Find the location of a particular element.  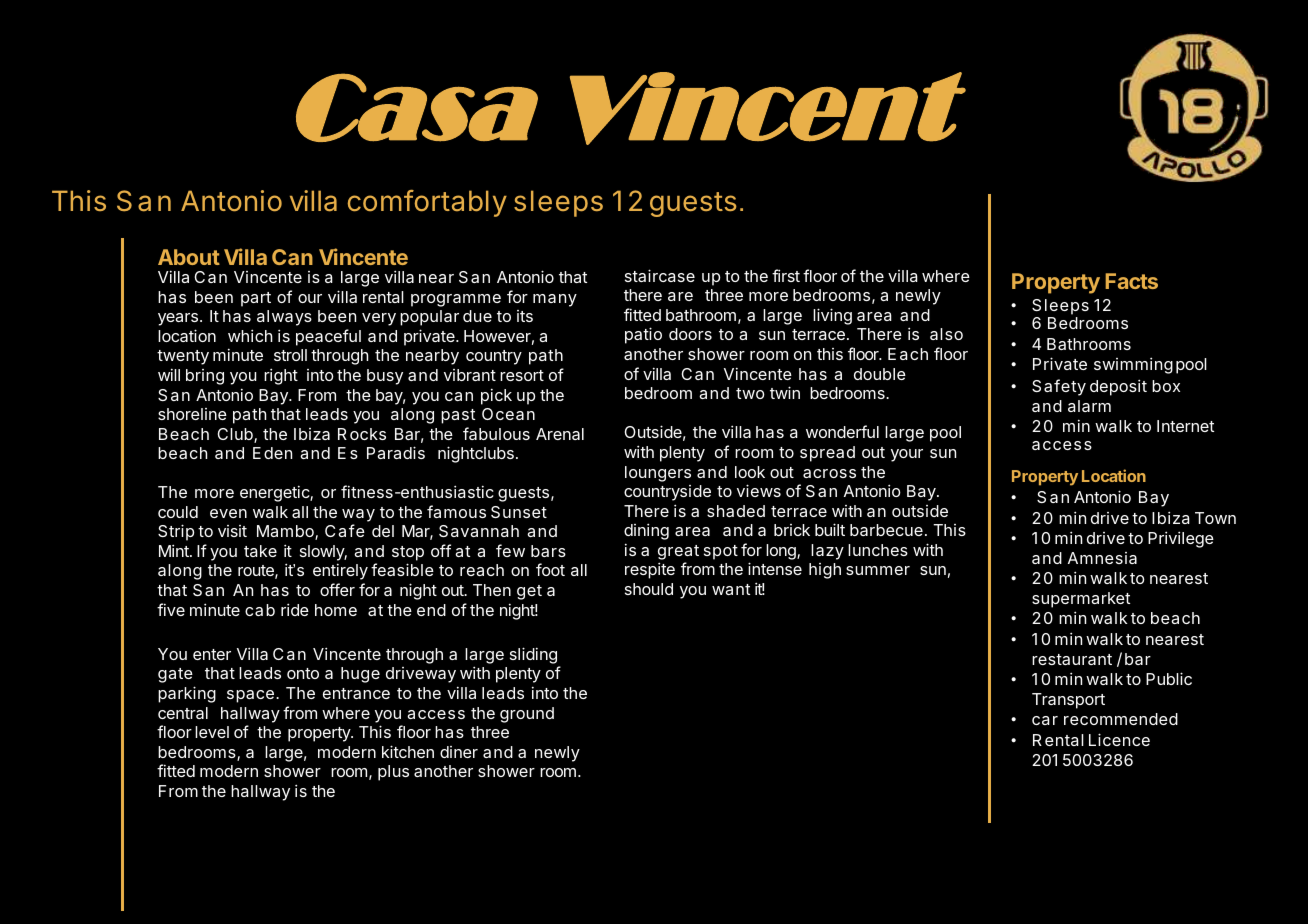

ground is located at coordinates (527, 715).
